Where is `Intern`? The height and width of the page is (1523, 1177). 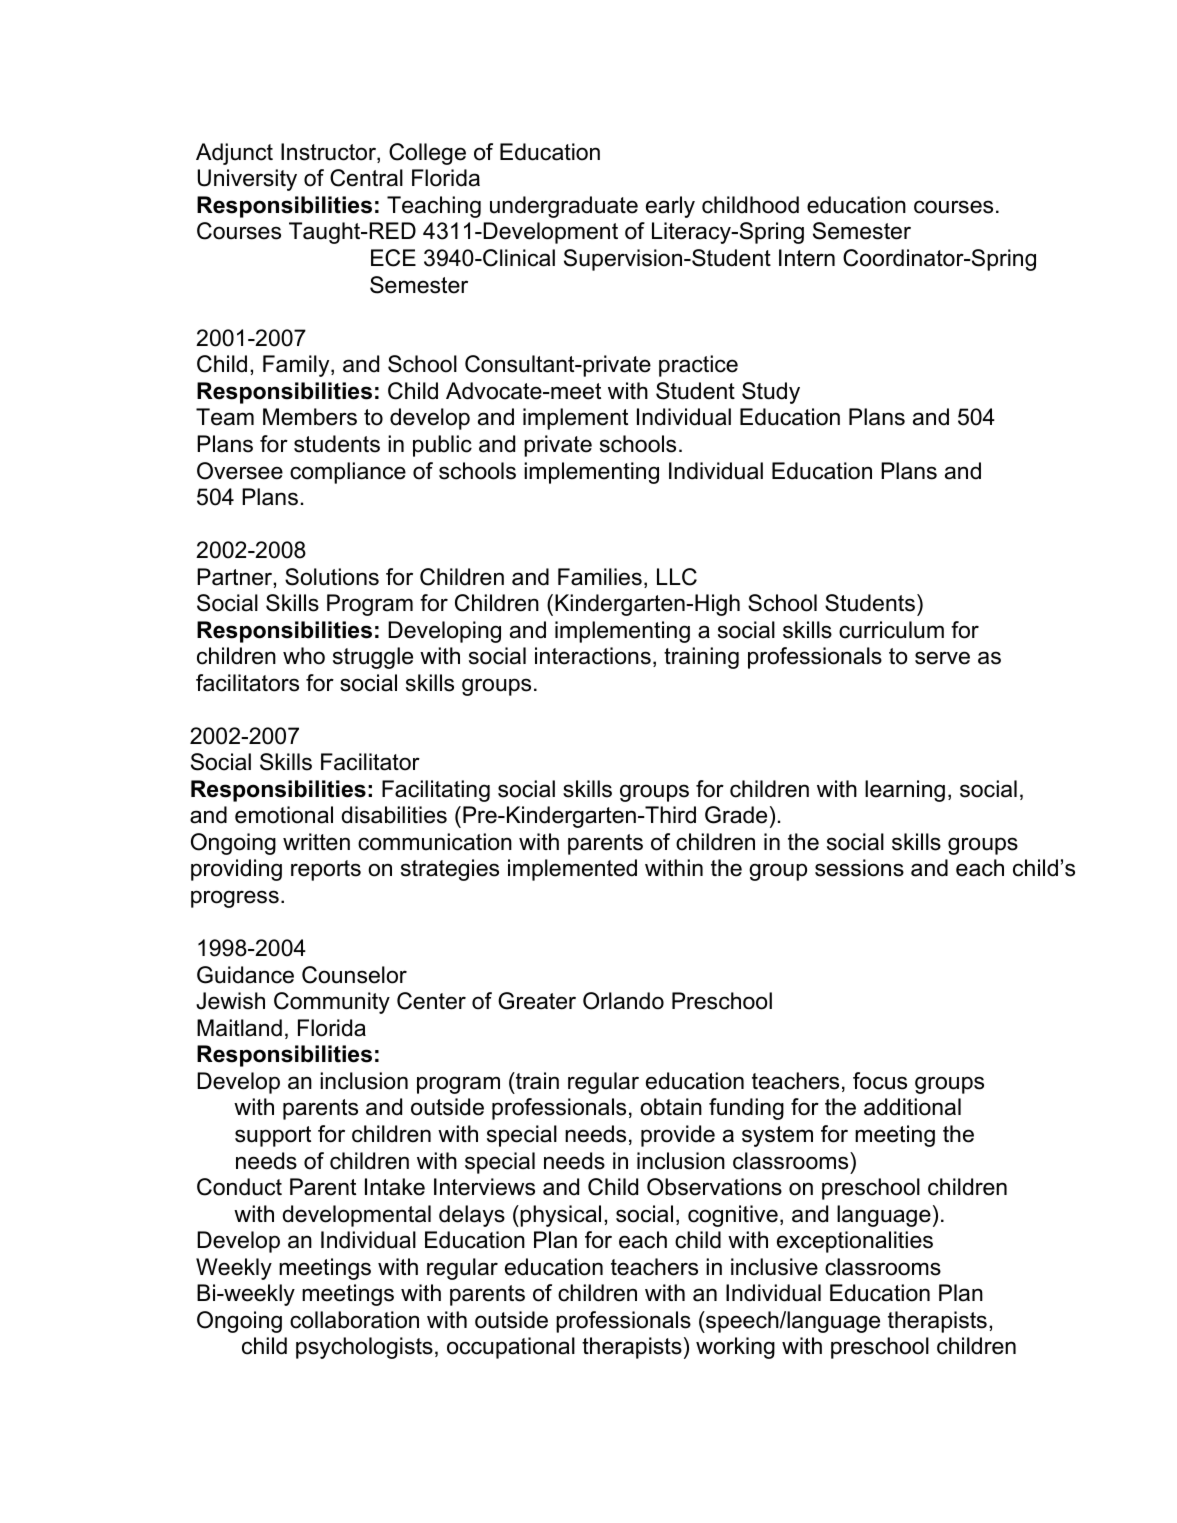
Intern is located at coordinates (807, 258).
